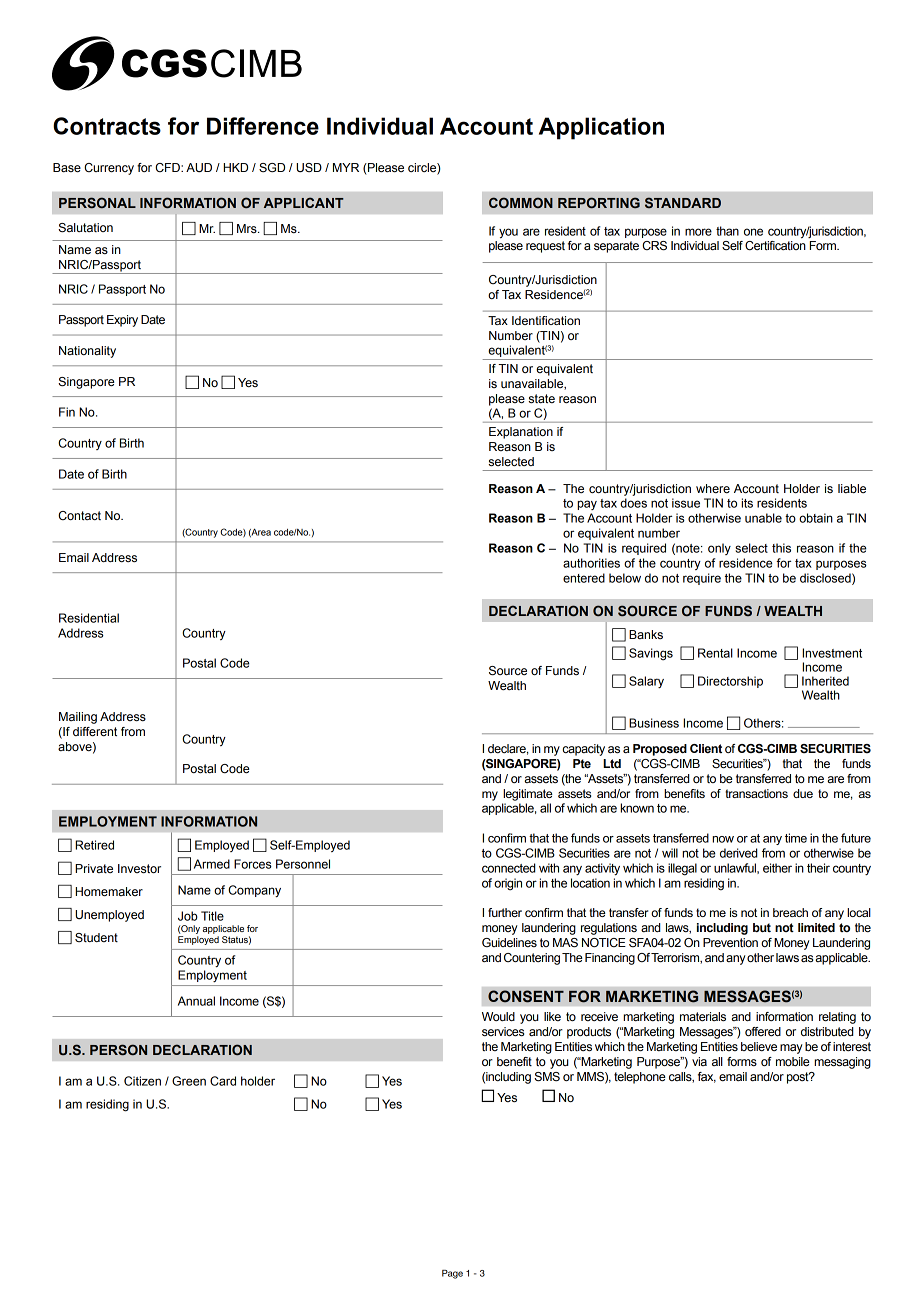 This screenshot has width=924, height=1308. I want to click on Nationality, so click(87, 352).
